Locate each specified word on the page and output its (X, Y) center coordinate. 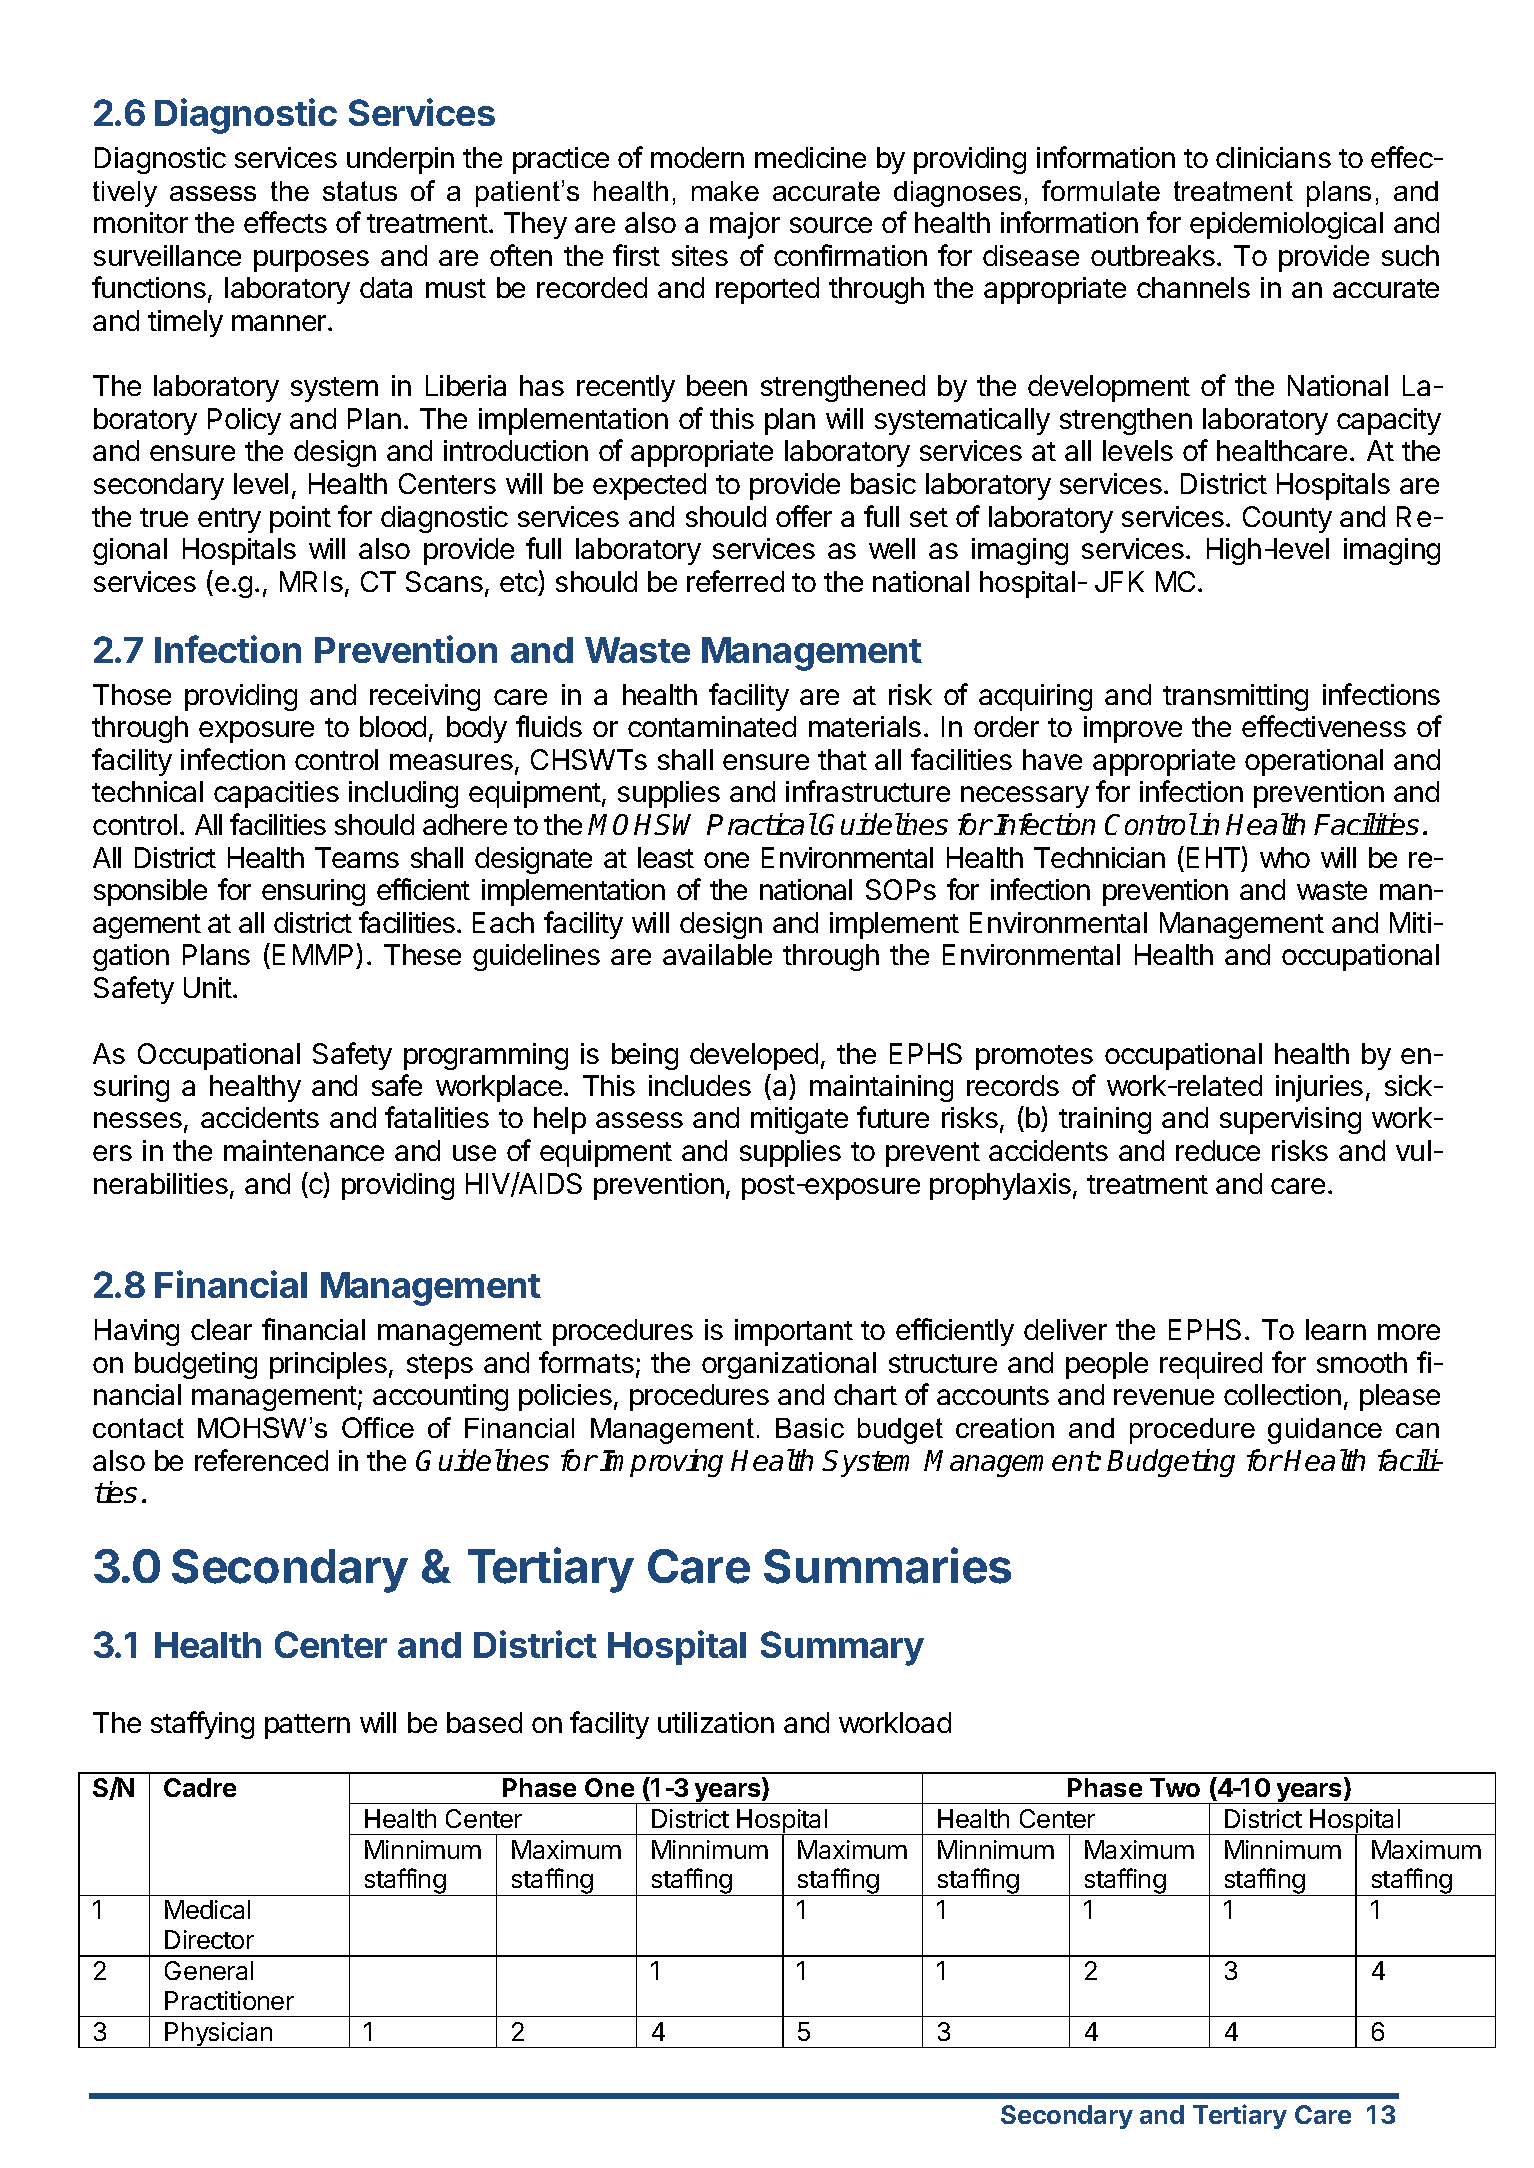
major (745, 225)
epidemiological (1286, 225)
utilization (716, 1722)
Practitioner (229, 2000)
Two (1175, 1787)
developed (754, 1056)
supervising (1290, 1120)
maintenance (304, 1150)
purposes (311, 261)
